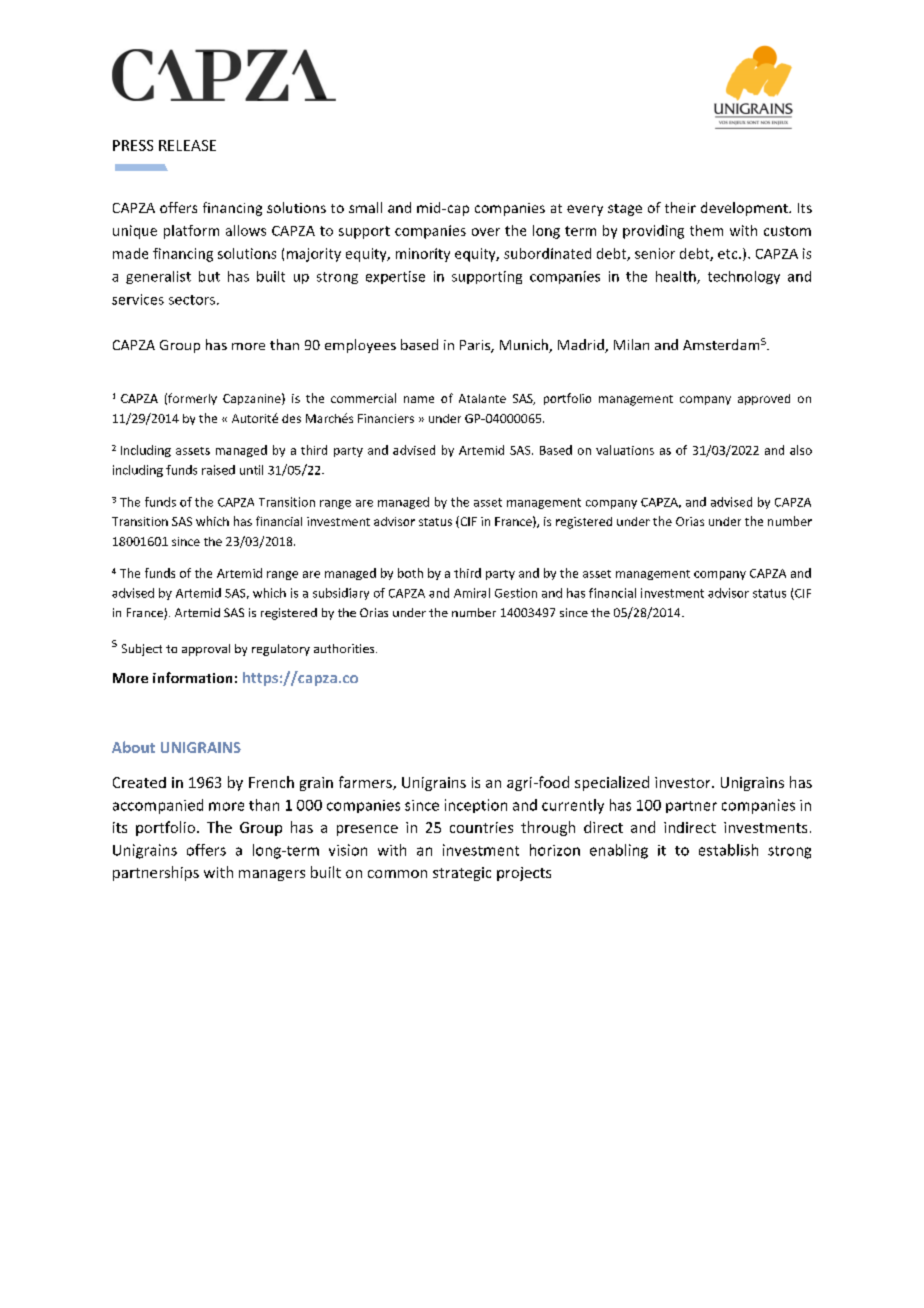  What do you see at coordinates (187, 145) in the image?
I see `RELEASE` at bounding box center [187, 145].
